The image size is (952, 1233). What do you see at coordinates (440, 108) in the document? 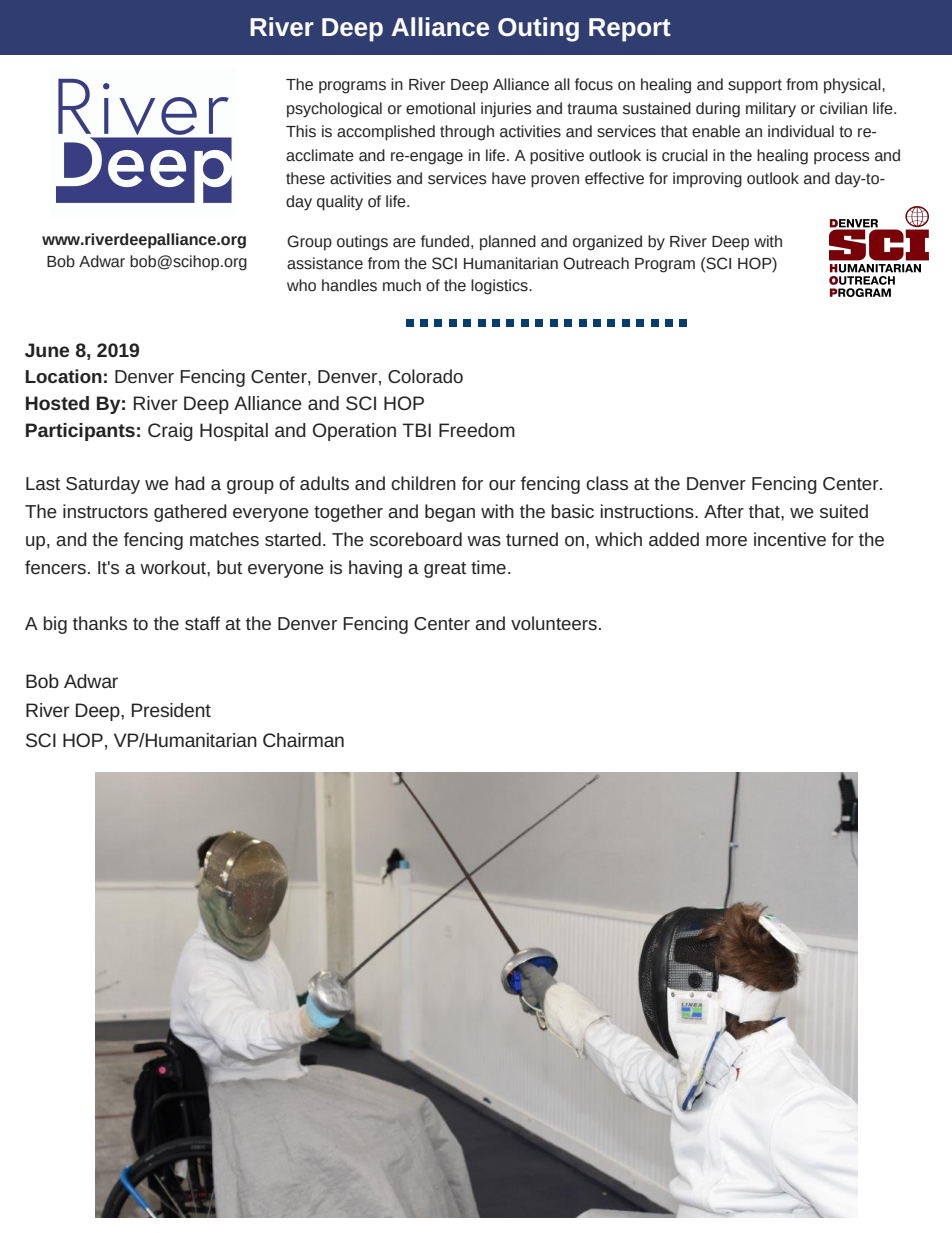
I see `emotional` at bounding box center [440, 108].
